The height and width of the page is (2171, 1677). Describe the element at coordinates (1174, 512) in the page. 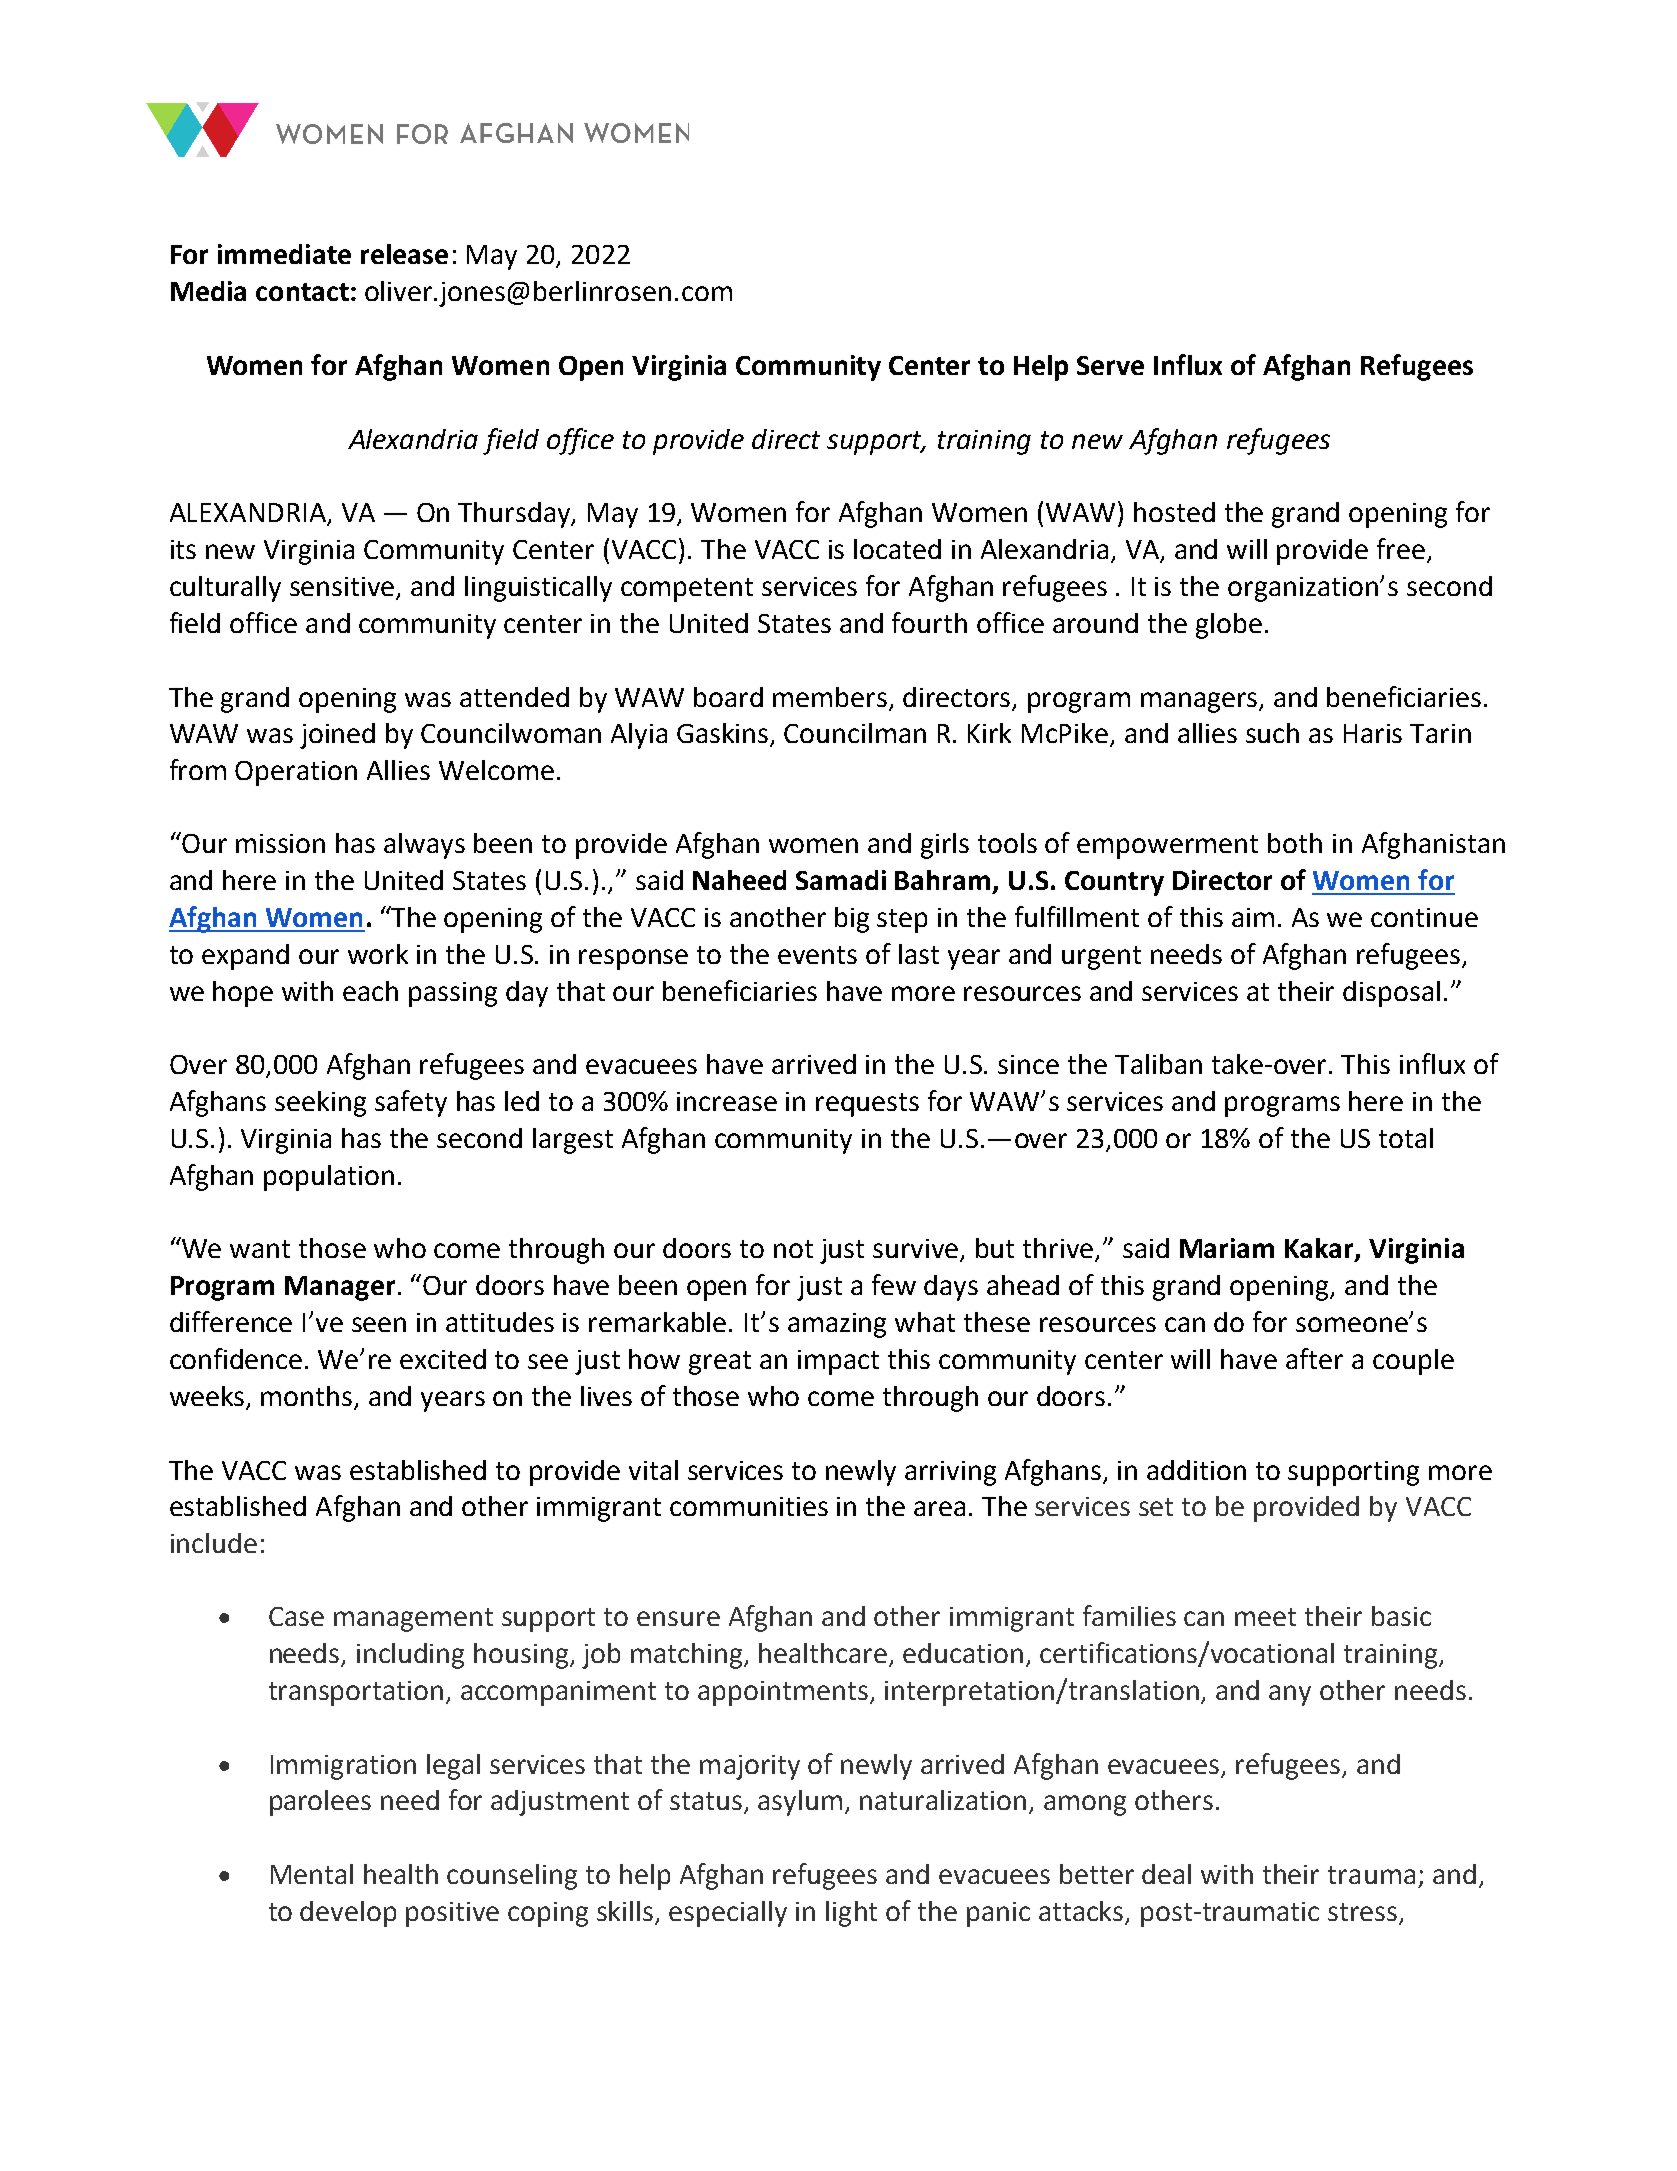

I see `hosted` at that location.
